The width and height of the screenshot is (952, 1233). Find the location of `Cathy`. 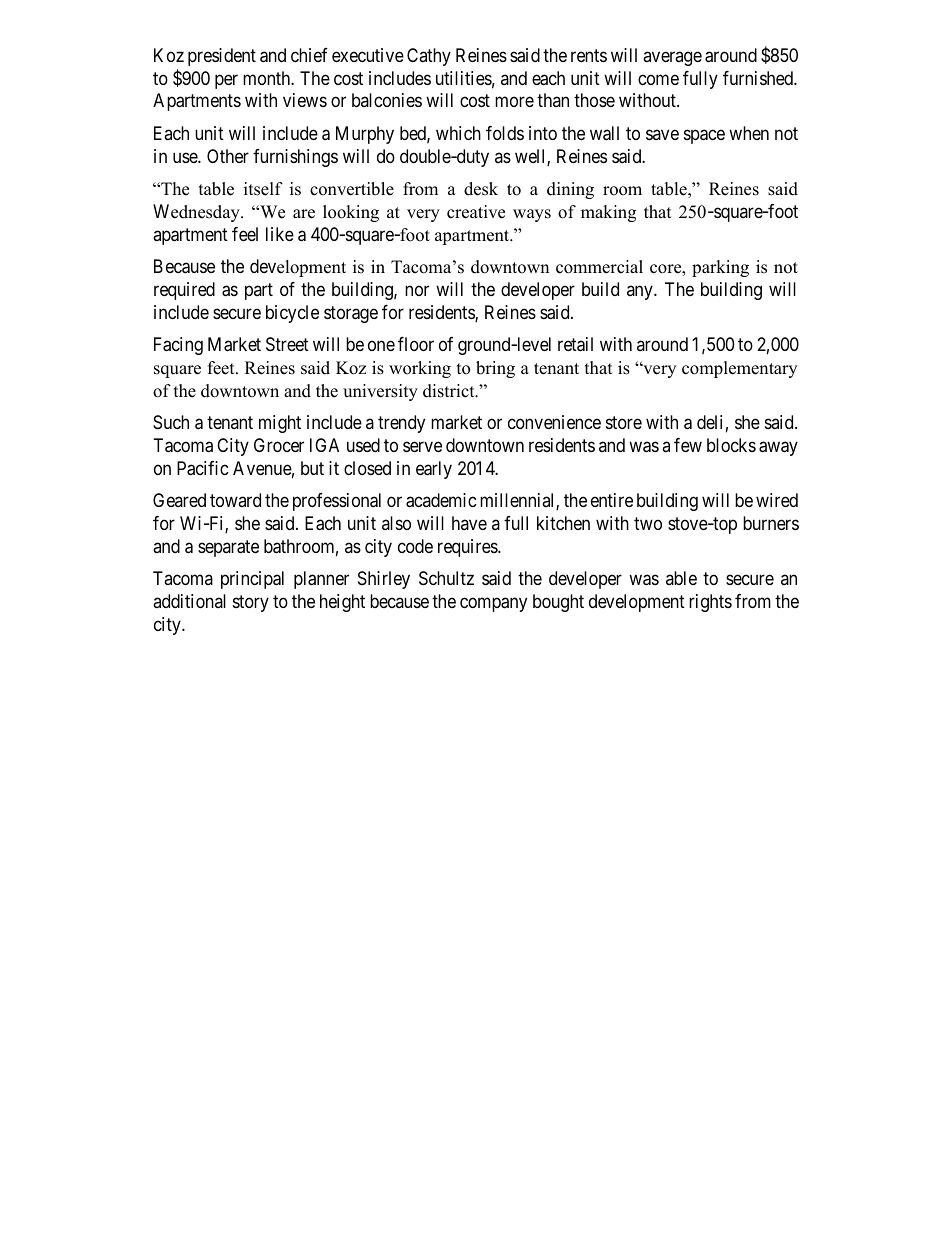

Cathy is located at coordinates (429, 57).
